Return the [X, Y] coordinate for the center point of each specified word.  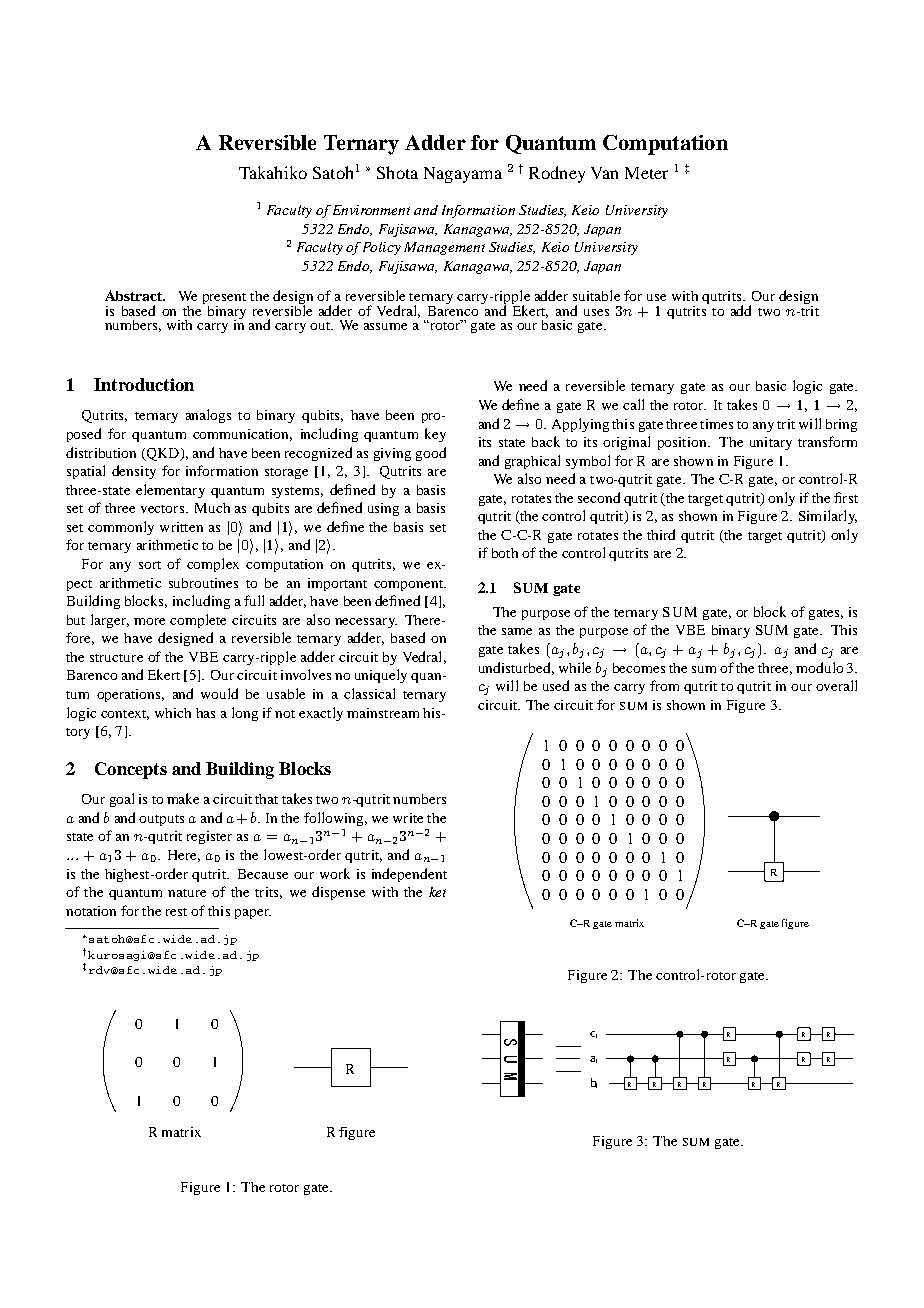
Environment [371, 210]
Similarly [828, 517]
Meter [646, 173]
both [505, 553]
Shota [397, 172]
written [181, 527]
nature [187, 893]
